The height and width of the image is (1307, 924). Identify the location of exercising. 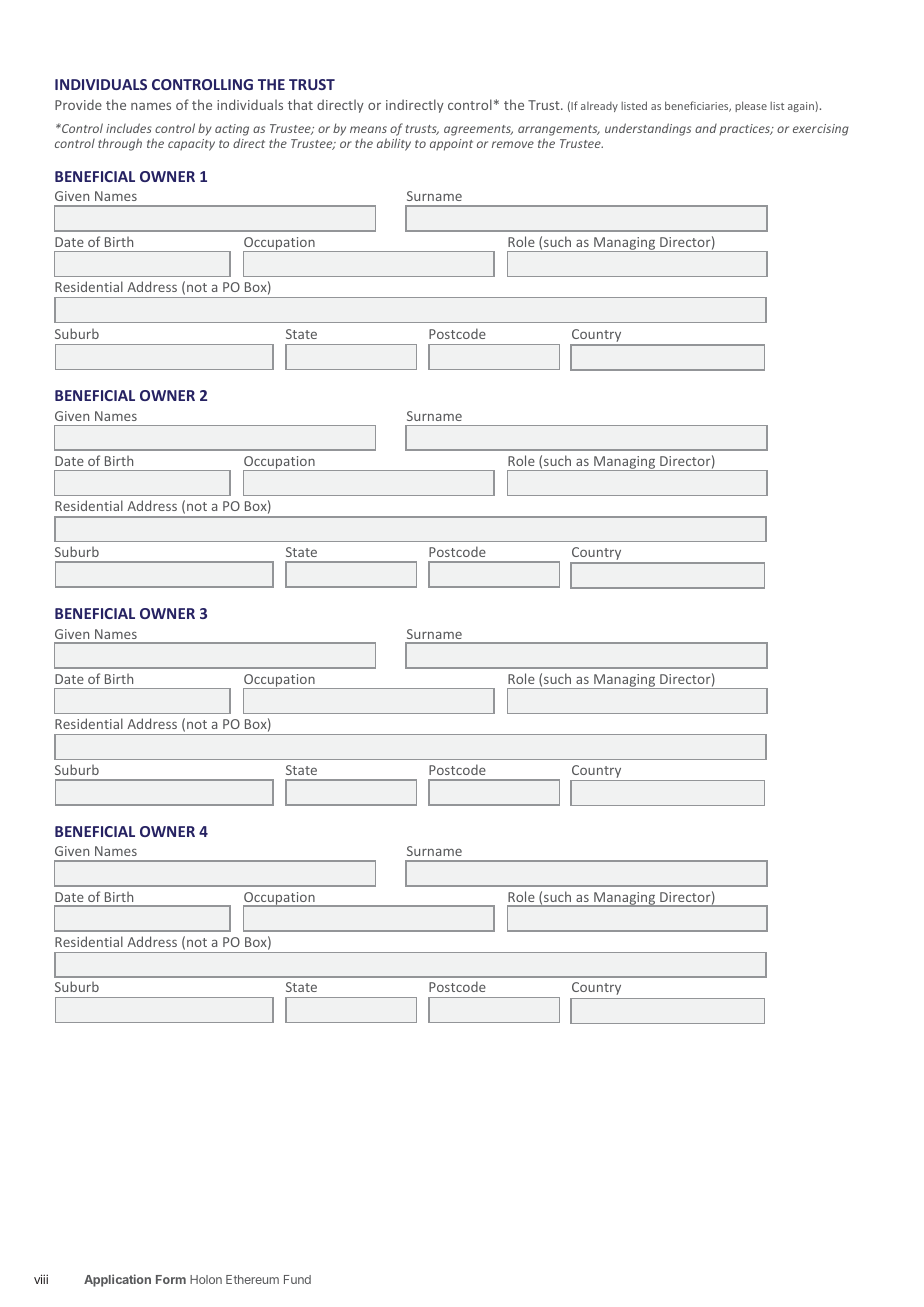
(821, 130).
